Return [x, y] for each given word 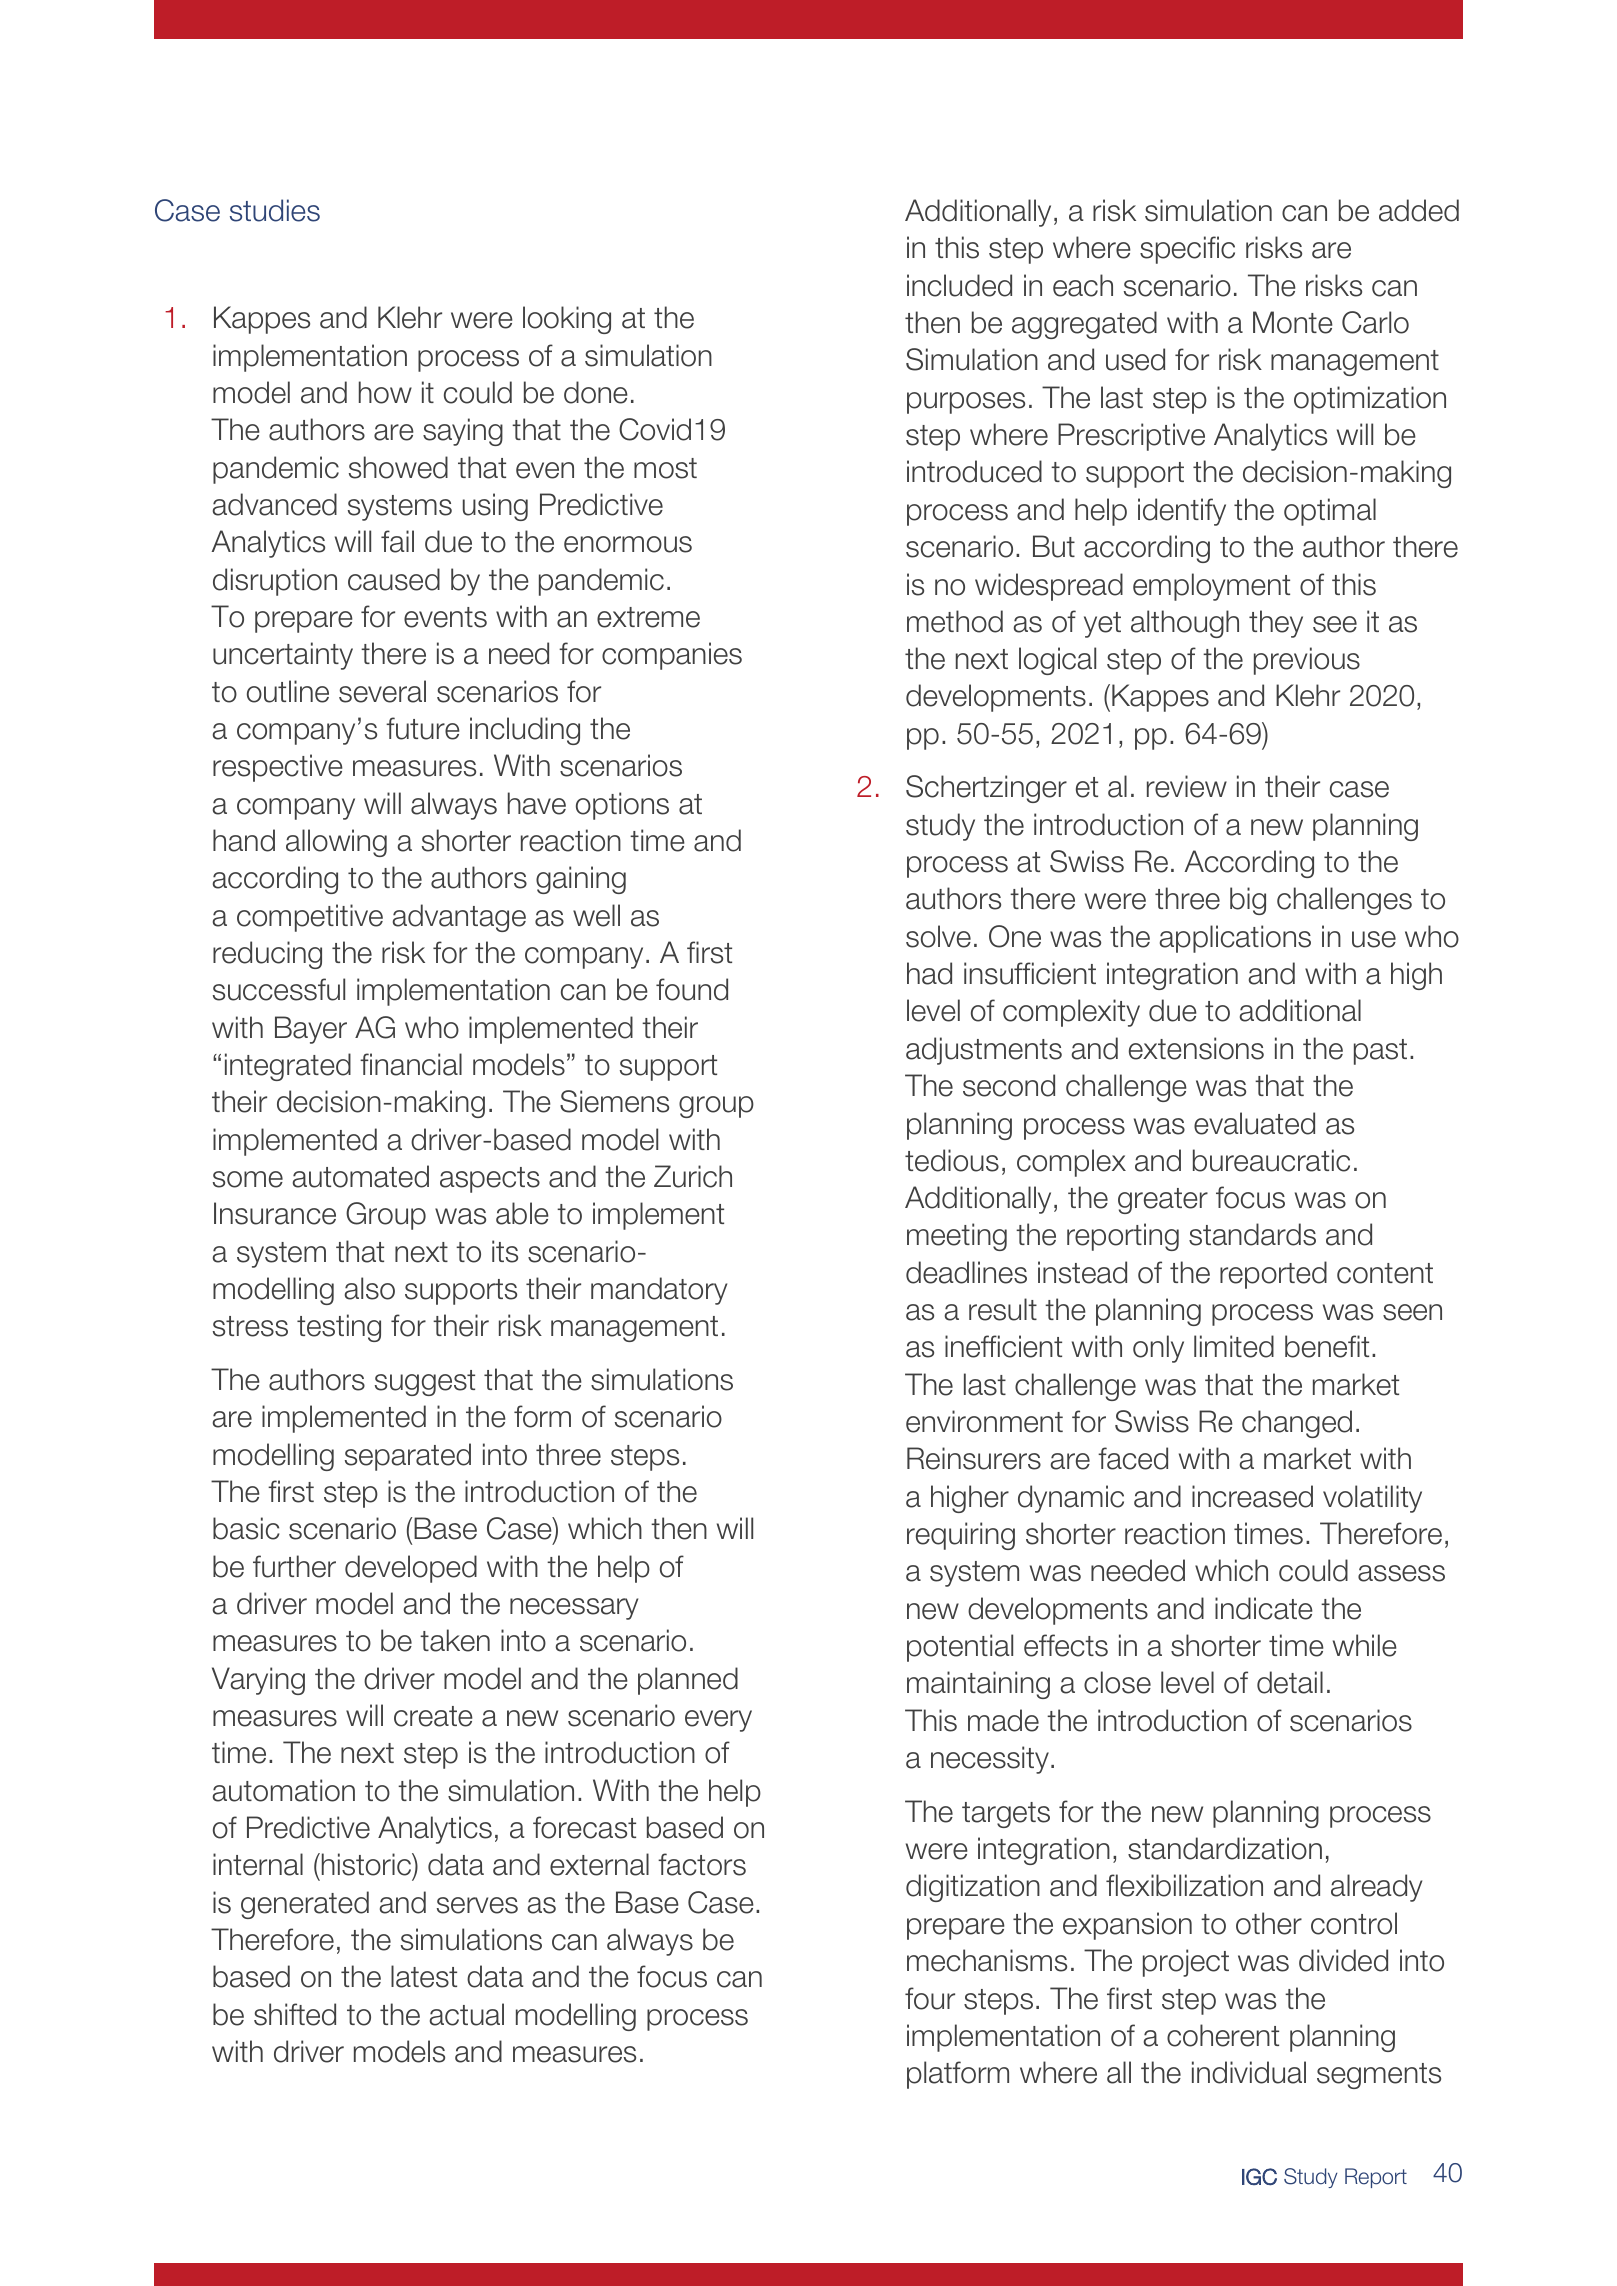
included [959, 285]
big [1248, 901]
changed [1297, 1424]
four [930, 1998]
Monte [1293, 322]
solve [938, 936]
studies [275, 210]
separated [408, 1457]
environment [984, 1421]
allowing [336, 843]
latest [424, 1976]
